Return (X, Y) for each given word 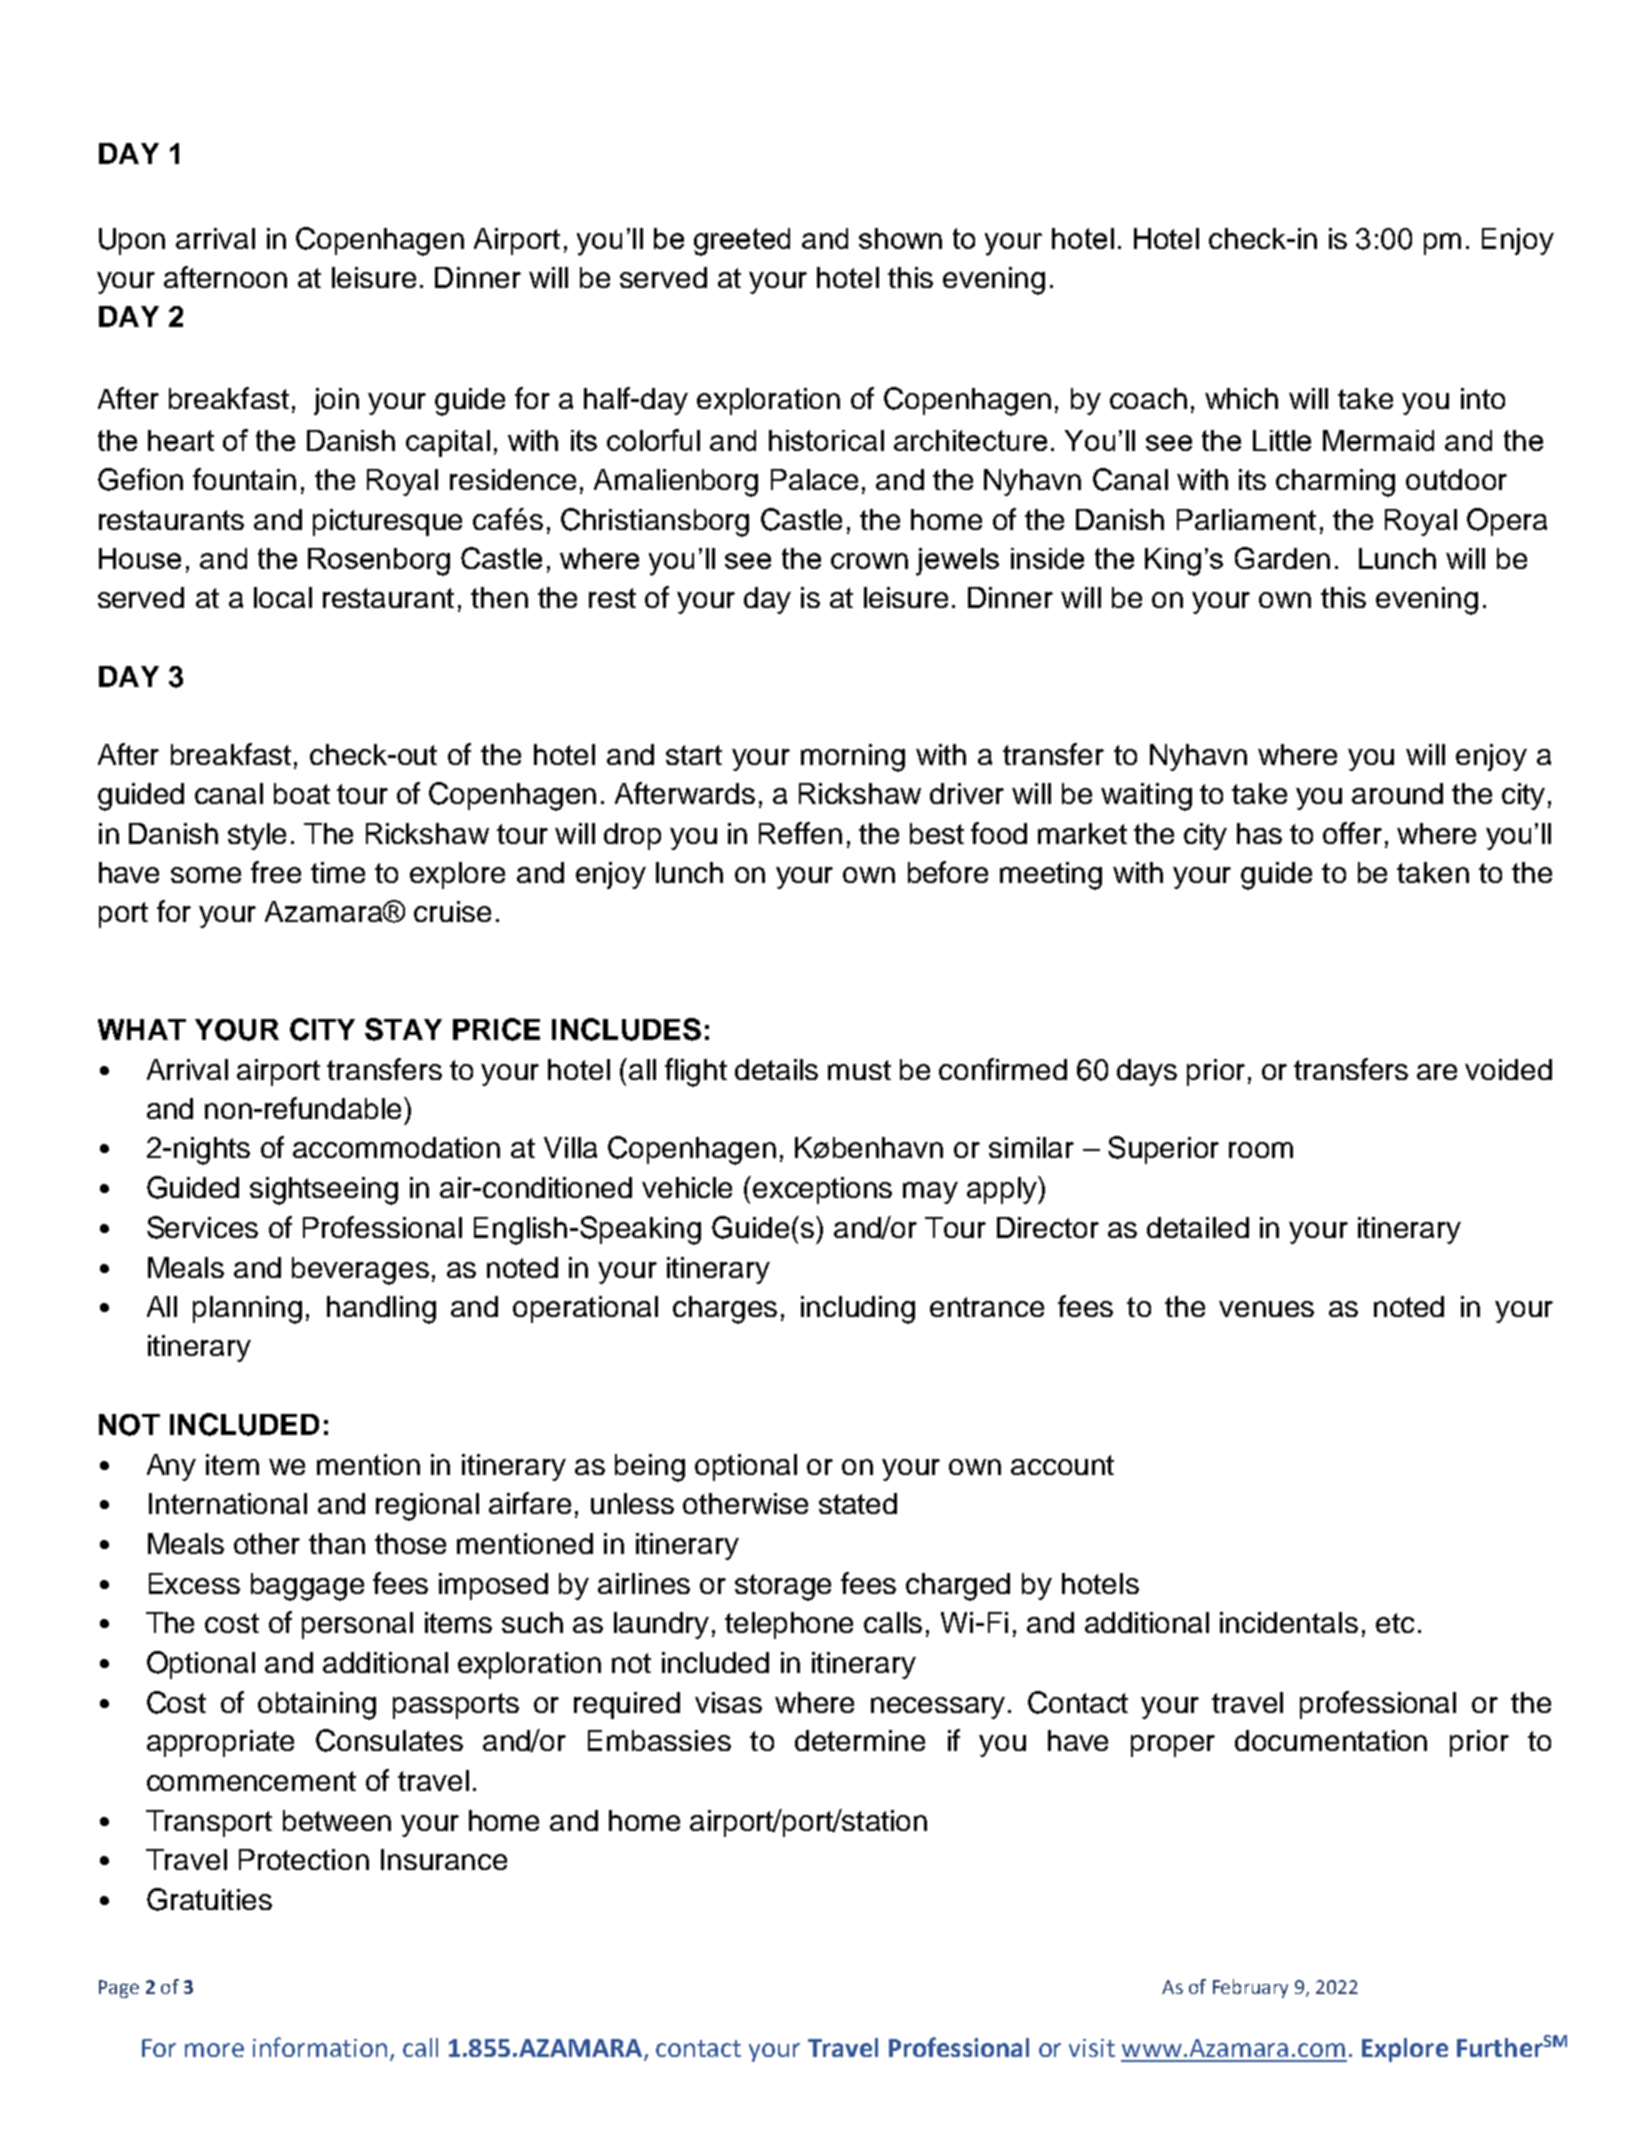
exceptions (822, 1190)
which (1241, 398)
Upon (132, 241)
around (1397, 793)
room (1261, 1150)
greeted (742, 242)
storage (783, 1587)
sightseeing (324, 1191)
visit (1092, 2048)
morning (853, 758)
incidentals (1289, 1622)
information (320, 2047)
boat (302, 793)
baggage (307, 1587)
